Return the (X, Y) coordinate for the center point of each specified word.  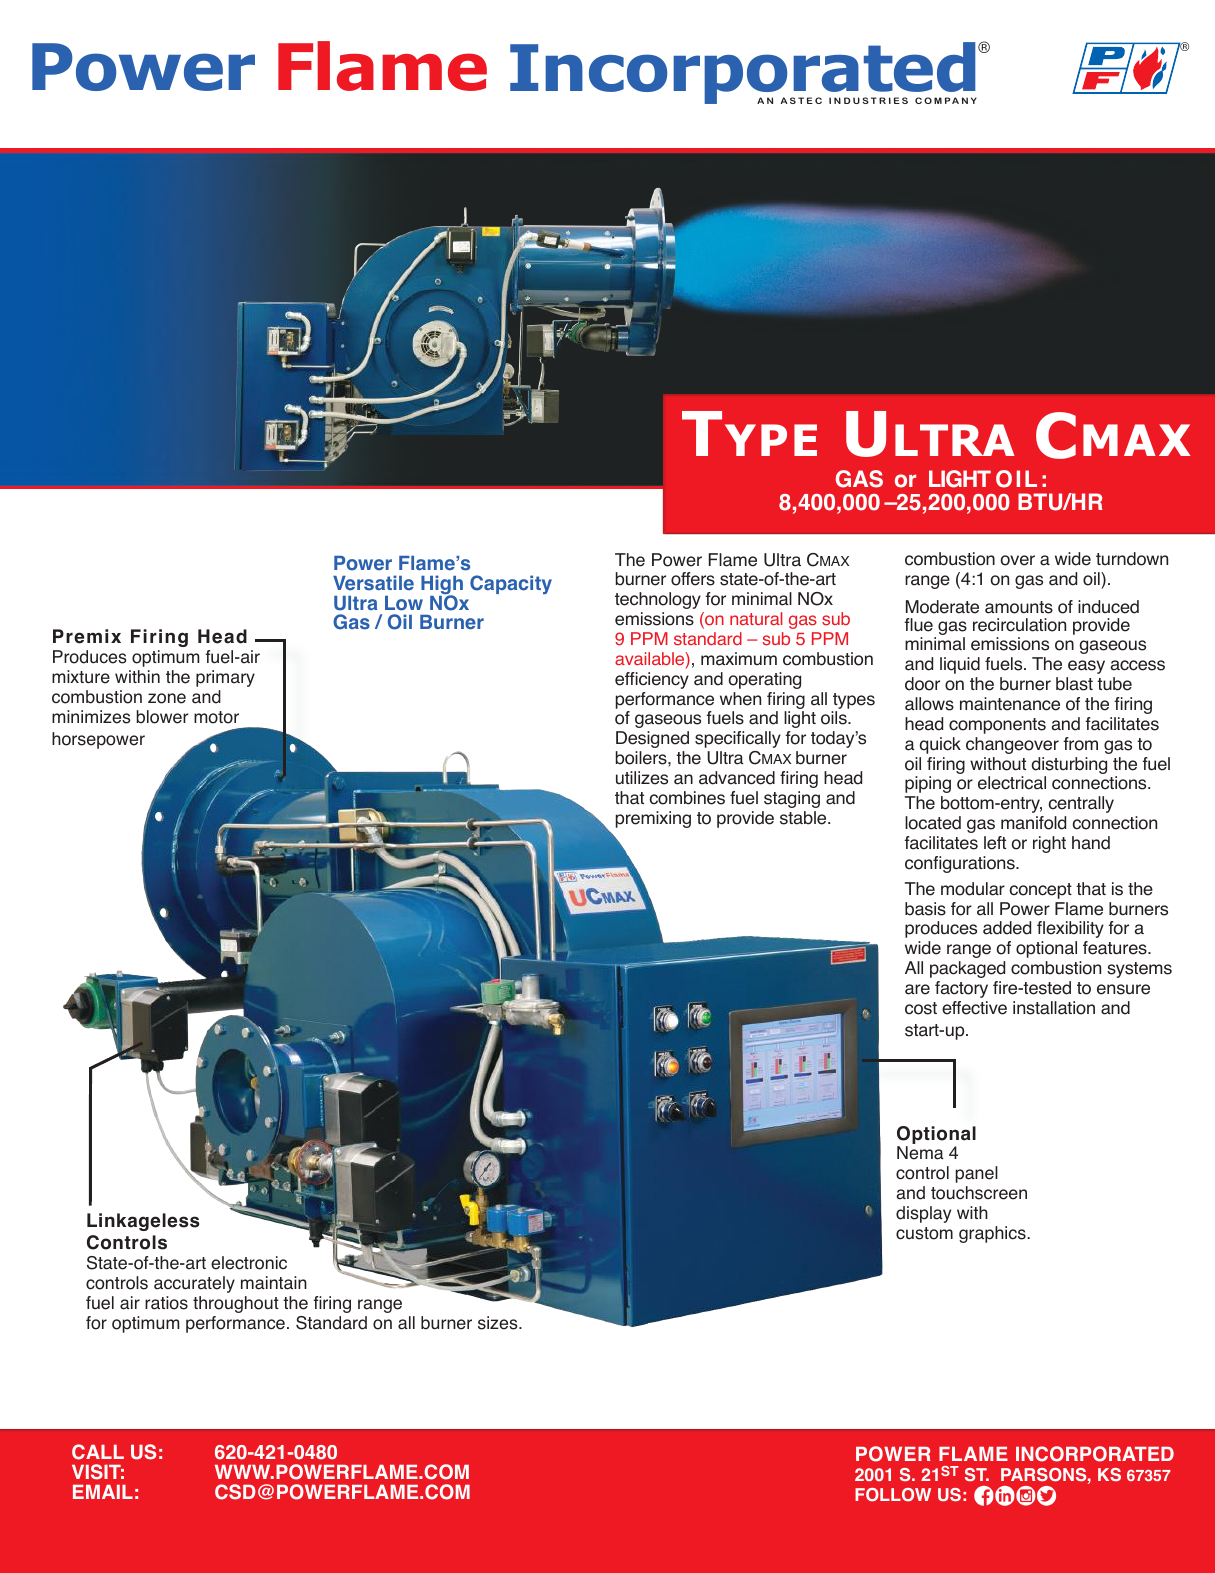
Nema (920, 1153)
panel (976, 1174)
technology (658, 600)
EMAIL (103, 1492)
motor (216, 717)
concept (1041, 891)
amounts (1019, 607)
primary (225, 678)
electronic (249, 1263)
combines (687, 798)
